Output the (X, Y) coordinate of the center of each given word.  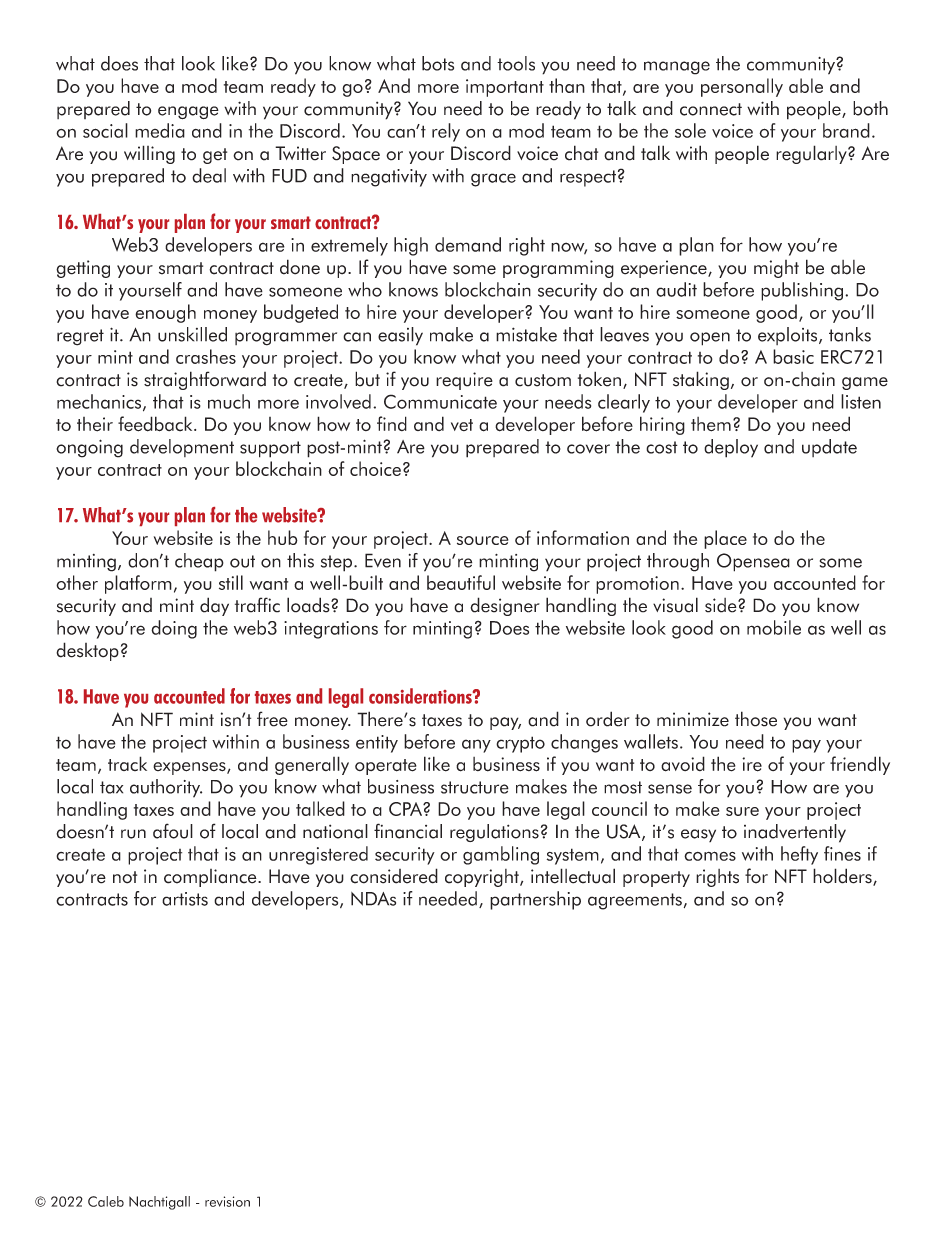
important (505, 88)
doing (174, 629)
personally (742, 87)
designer (505, 606)
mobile (774, 627)
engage (188, 112)
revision (227, 1201)
